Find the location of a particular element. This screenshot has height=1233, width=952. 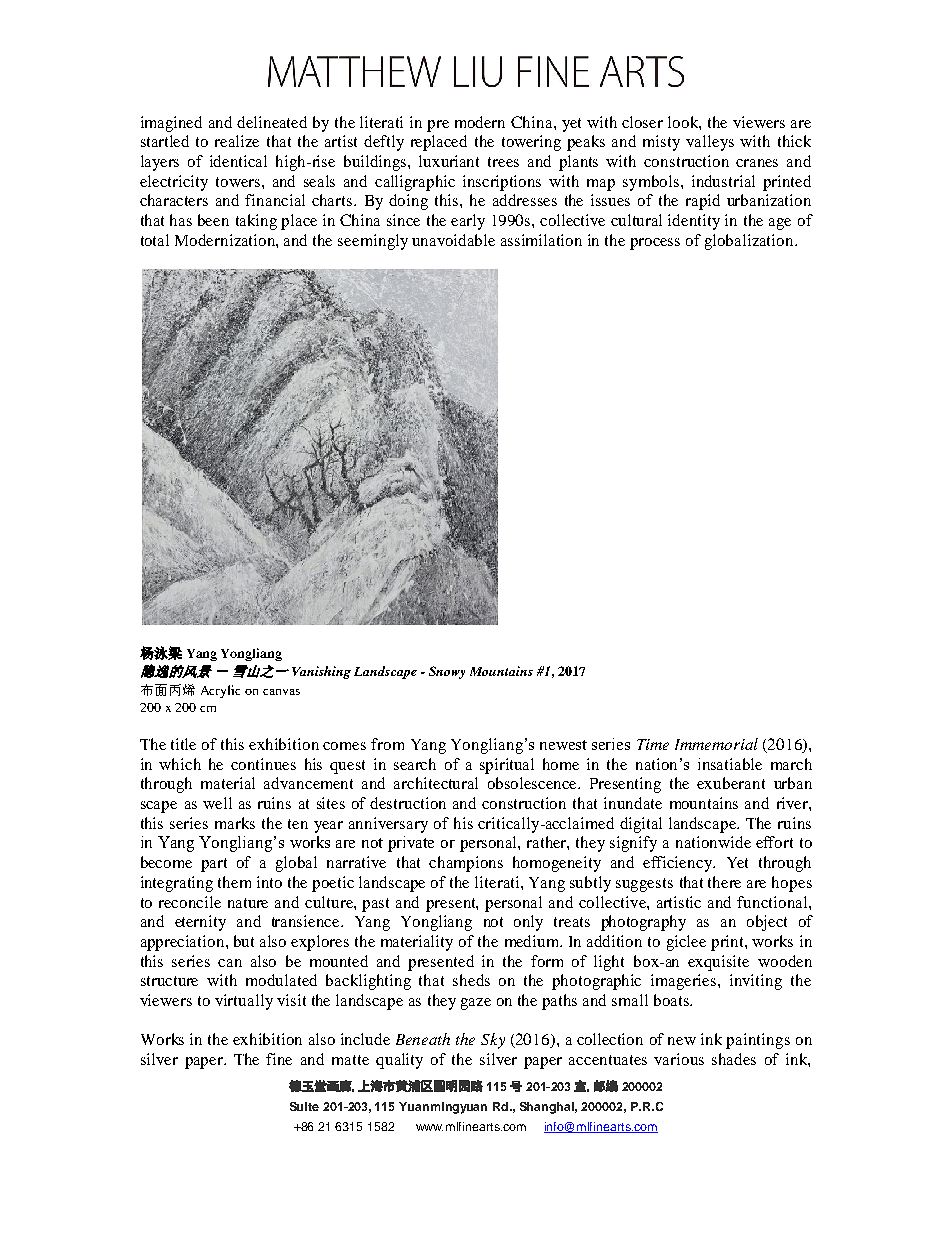

identical is located at coordinates (238, 161).
